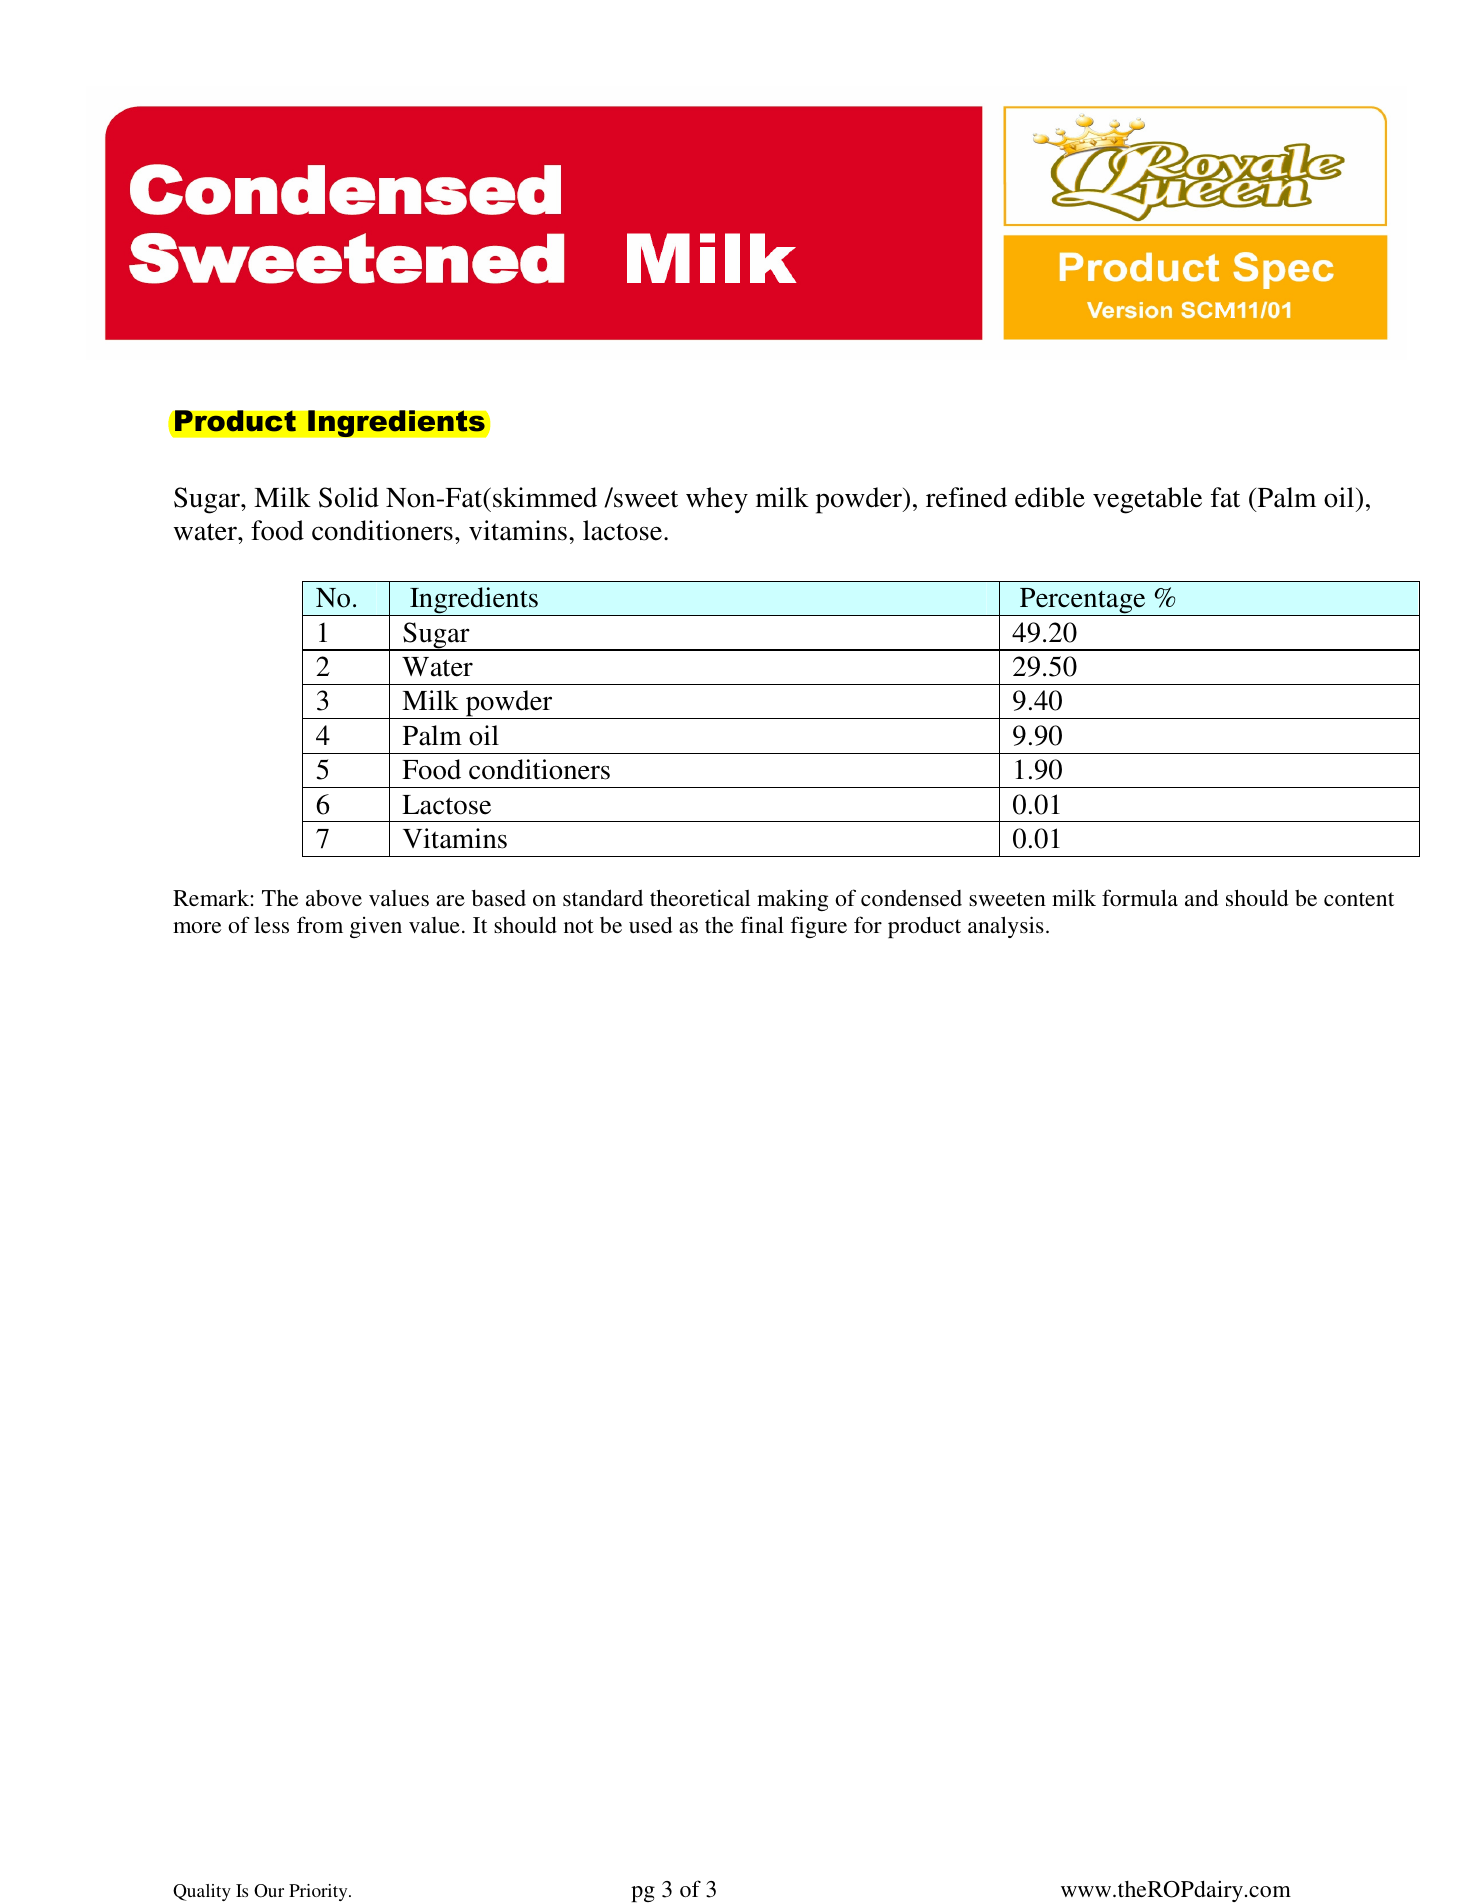  Describe the element at coordinates (319, 1892) in the image. I see `Priority` at that location.
